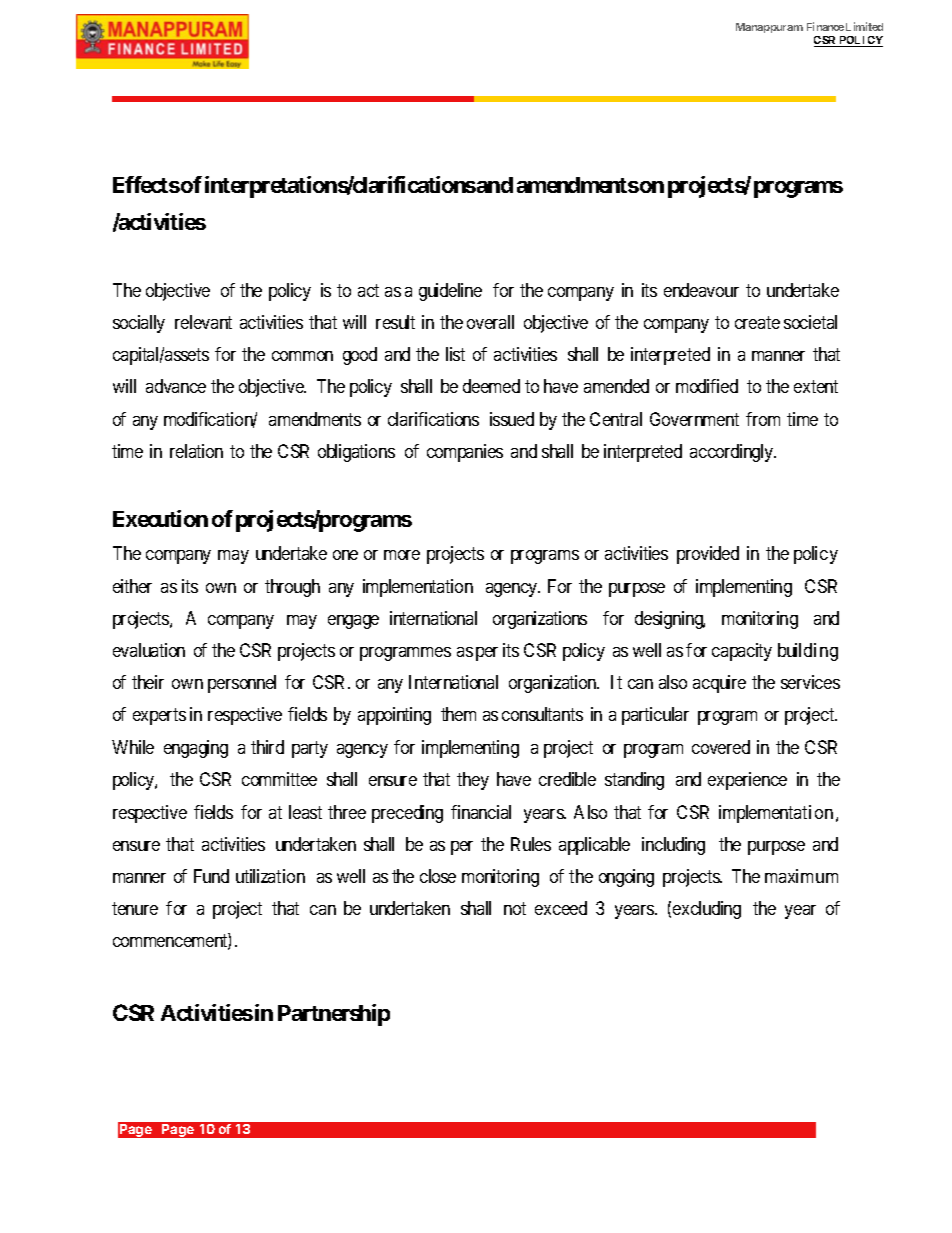 The height and width of the image is (1233, 952). What do you see at coordinates (708, 555) in the image?
I see `provided` at bounding box center [708, 555].
